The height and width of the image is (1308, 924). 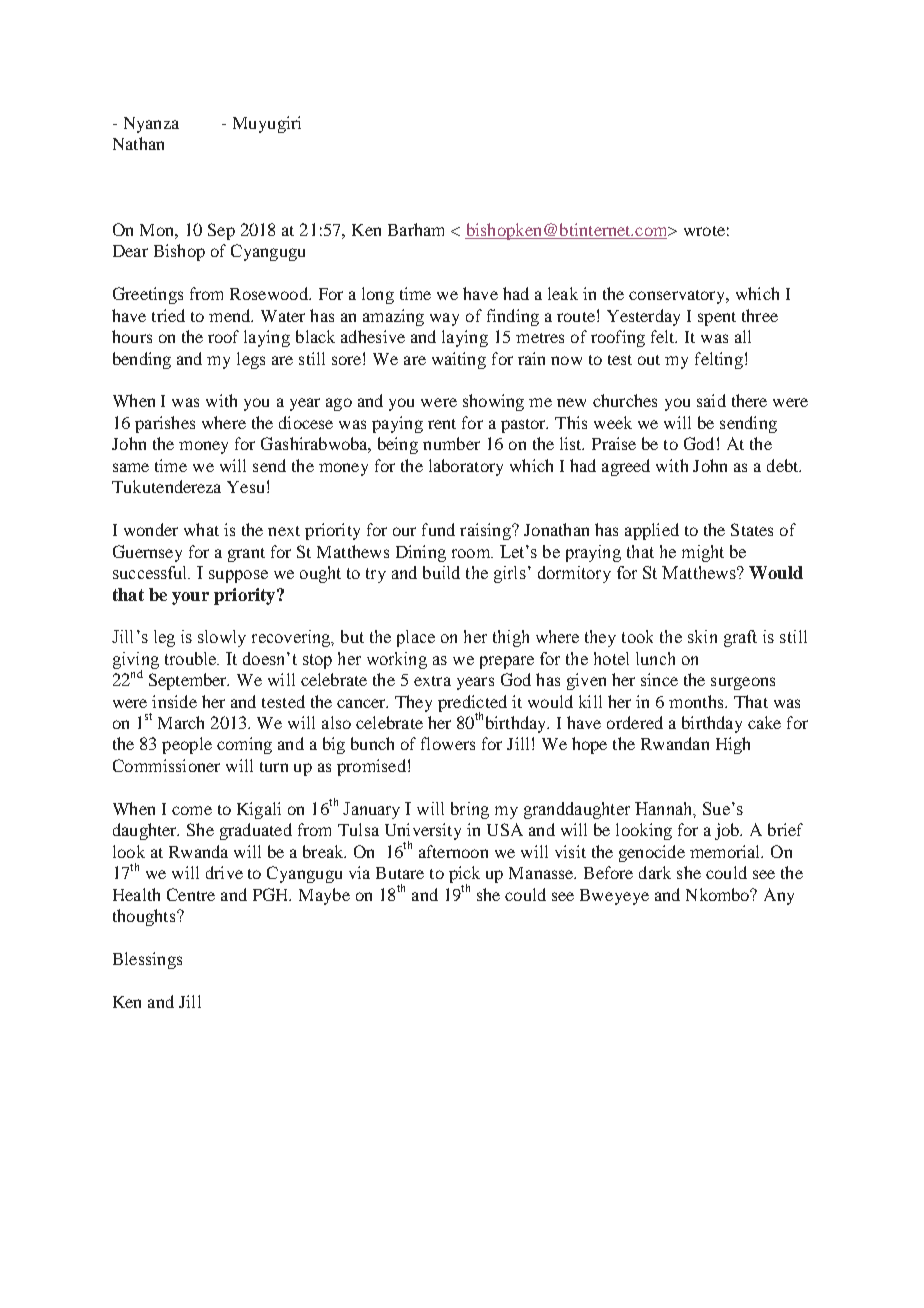 I want to click on Any, so click(x=779, y=896).
